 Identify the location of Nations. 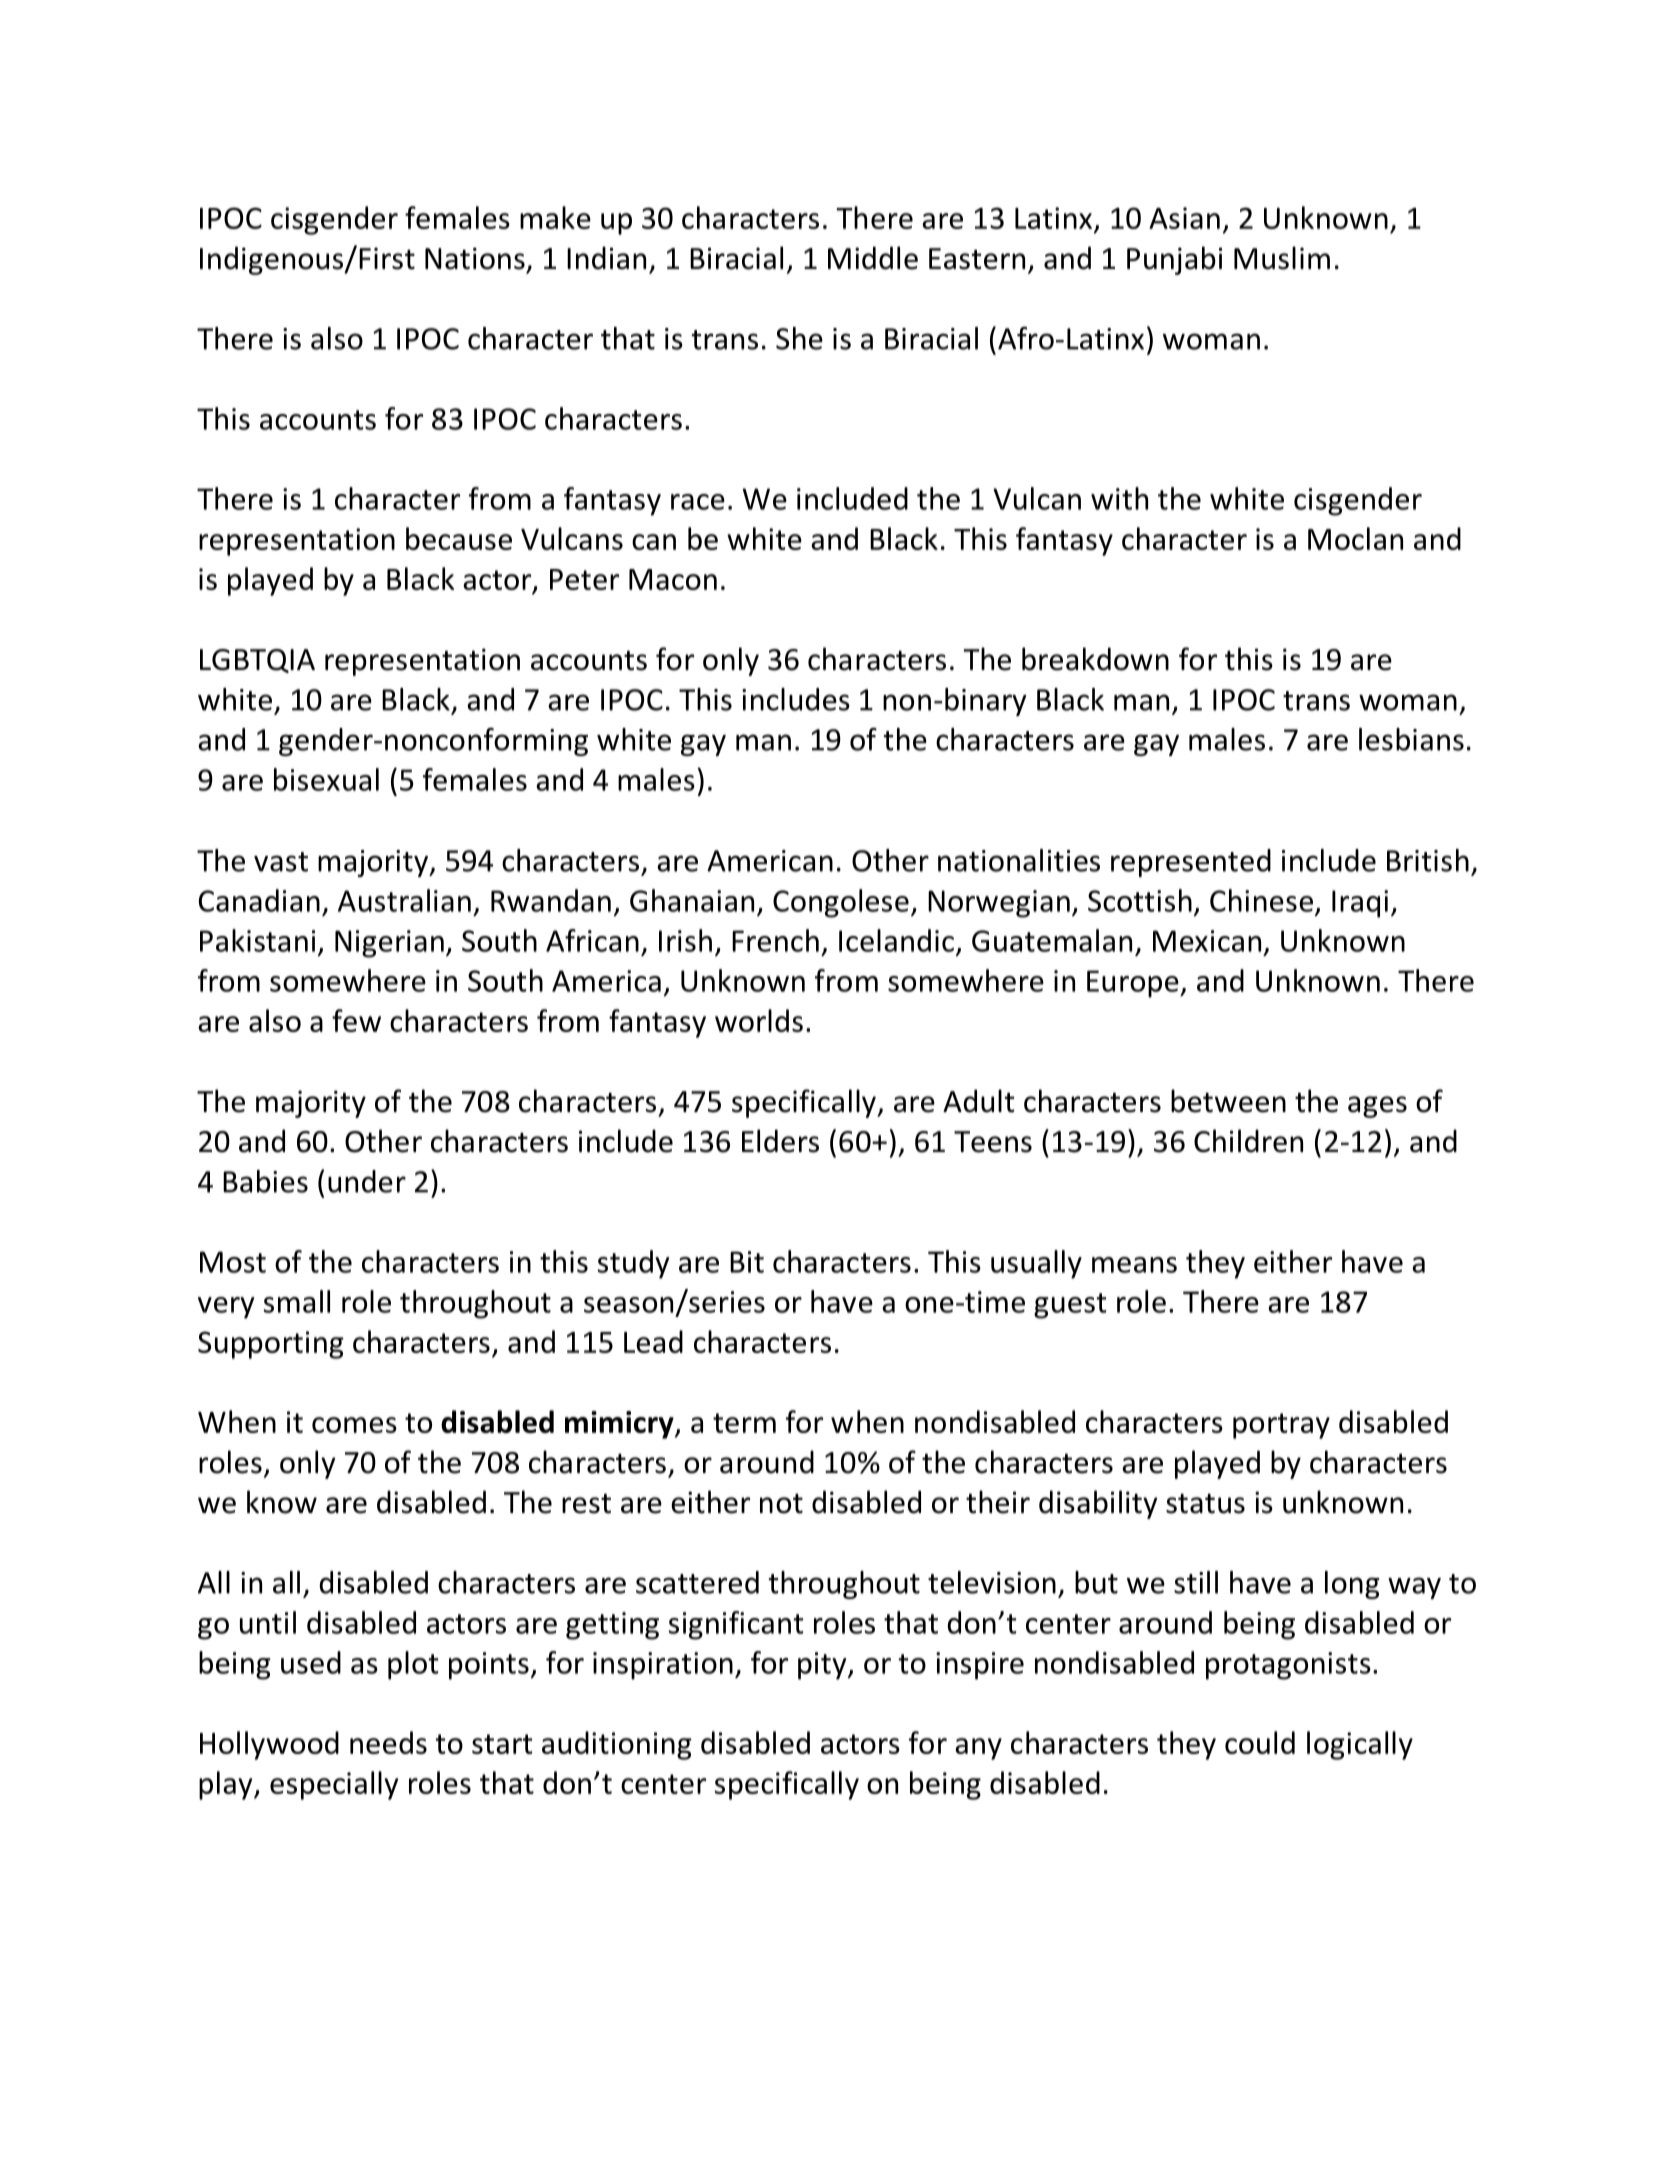
(475, 258).
